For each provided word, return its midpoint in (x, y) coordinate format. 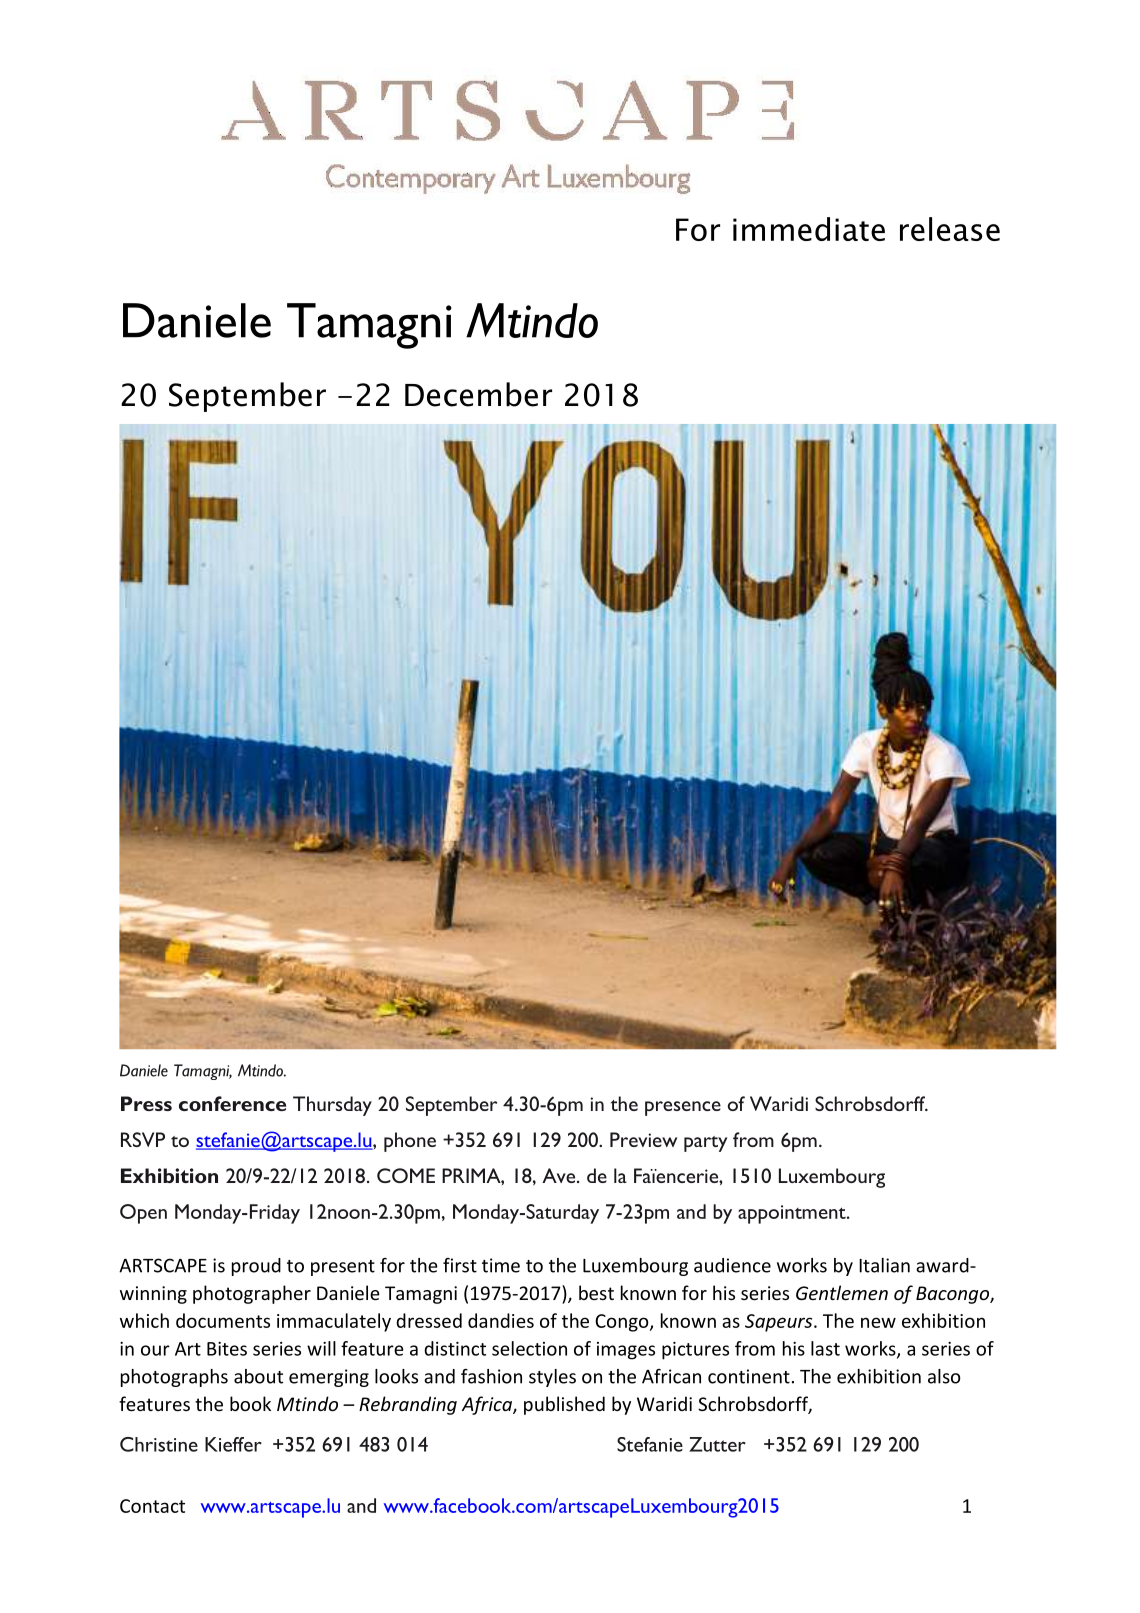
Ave (560, 1175)
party (705, 1144)
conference (232, 1103)
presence (683, 1108)
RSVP (143, 1139)
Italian (884, 1265)
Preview (643, 1139)
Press (146, 1103)
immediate (809, 229)
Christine (159, 1444)
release (950, 229)
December (478, 394)
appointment (793, 1214)
